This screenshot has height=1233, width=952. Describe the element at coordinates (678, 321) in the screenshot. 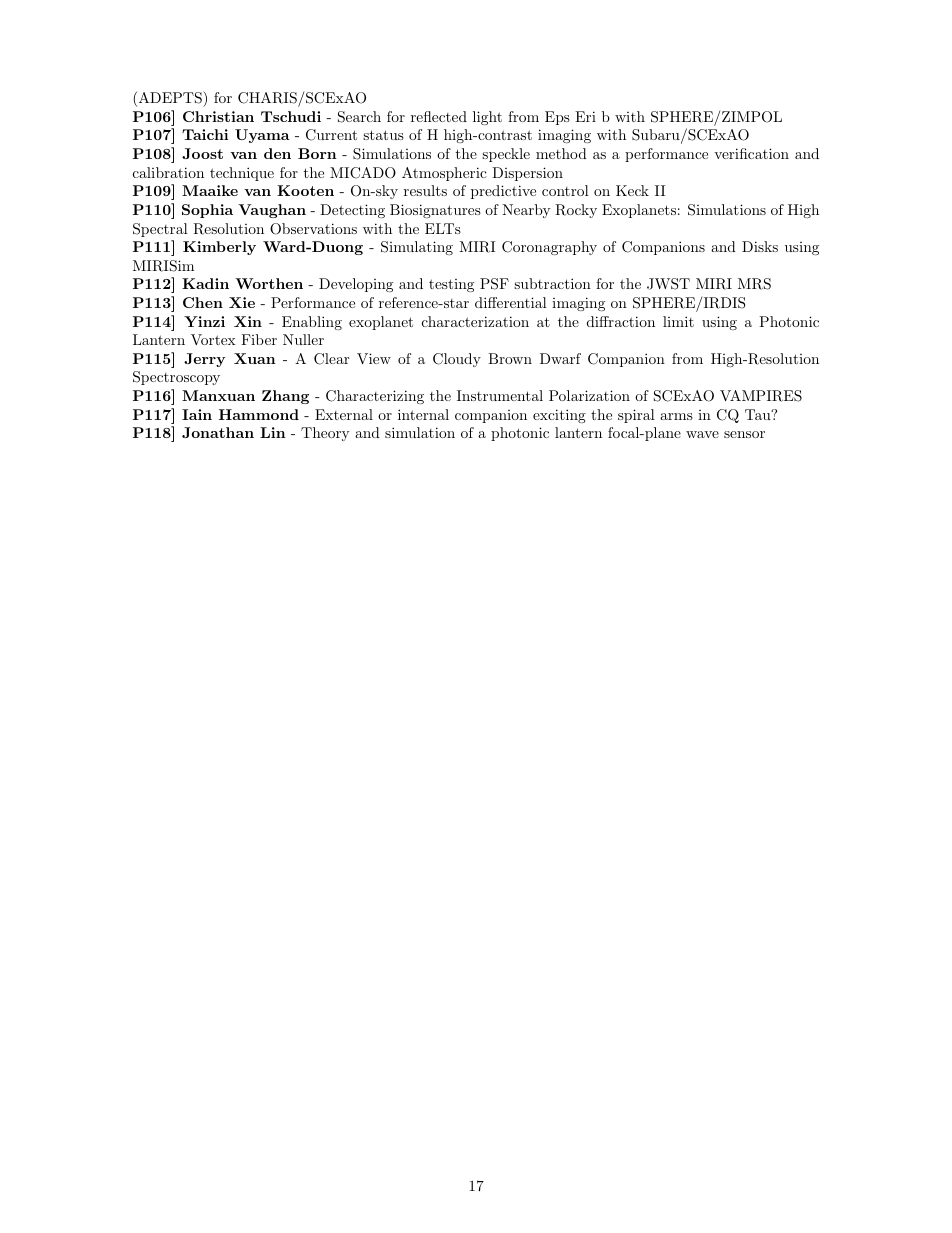

I see `limit` at that location.
